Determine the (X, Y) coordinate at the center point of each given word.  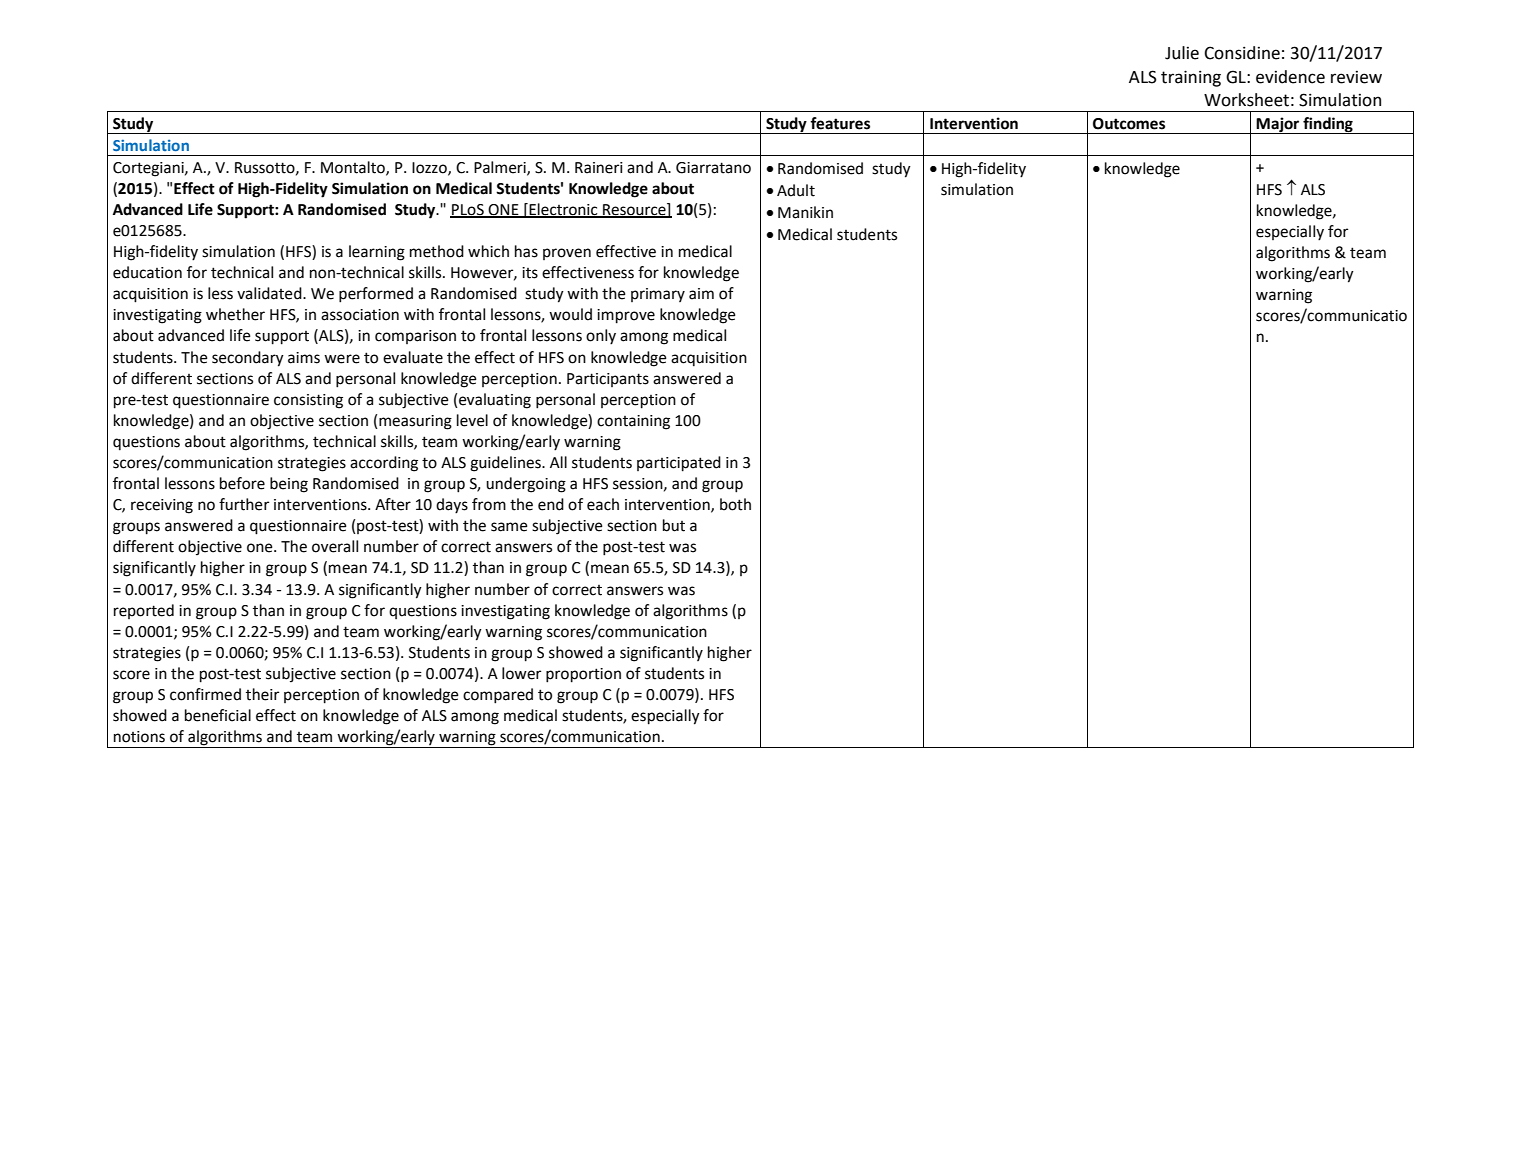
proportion (583, 675)
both (735, 504)
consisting (308, 401)
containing (633, 422)
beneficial (218, 715)
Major (1278, 125)
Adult (796, 190)
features (840, 123)
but (674, 525)
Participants (608, 380)
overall (335, 546)
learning (377, 253)
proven (567, 254)
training (1191, 78)
